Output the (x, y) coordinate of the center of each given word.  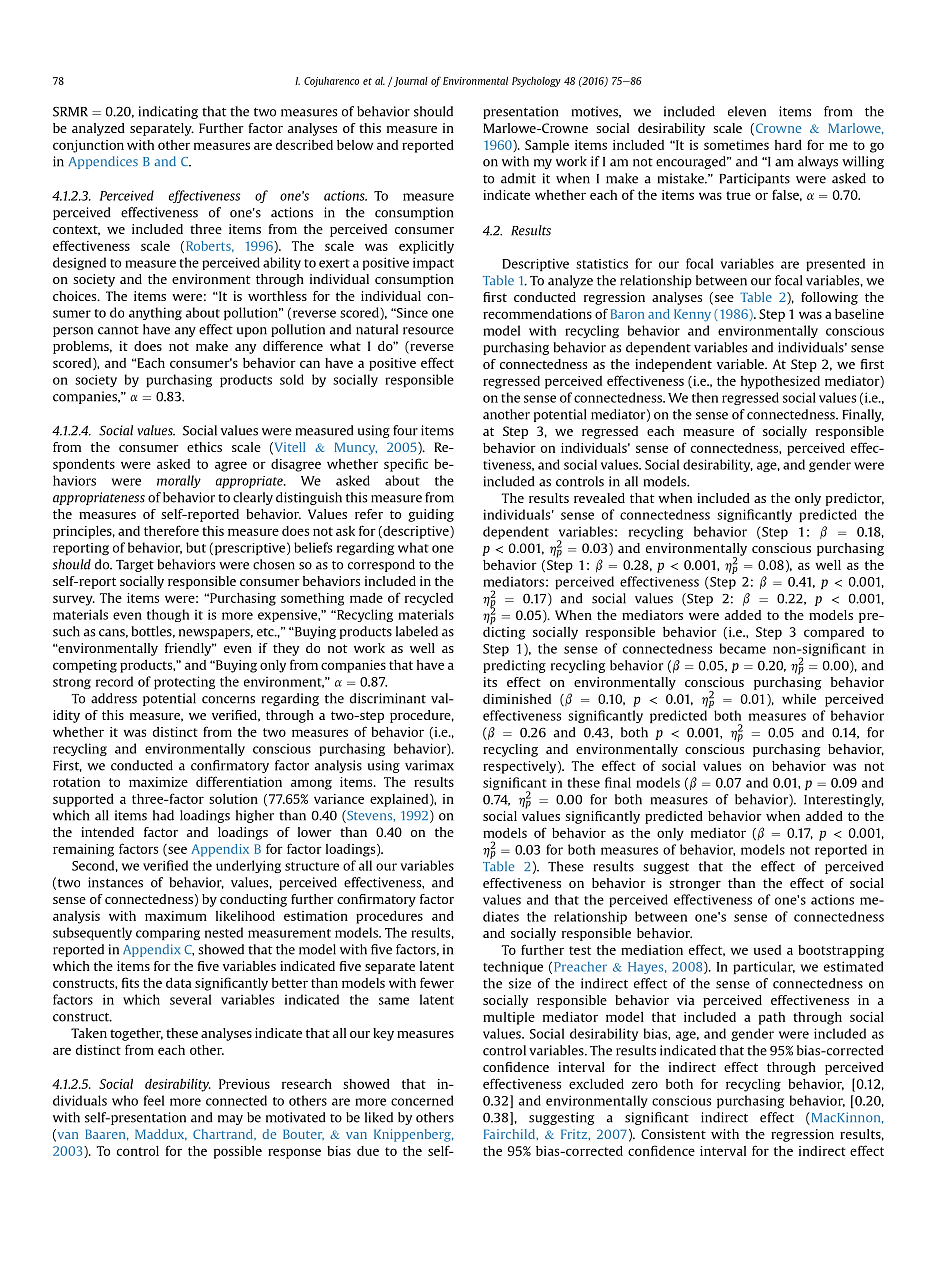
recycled (429, 599)
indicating (168, 112)
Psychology (536, 82)
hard (788, 145)
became (743, 648)
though (168, 615)
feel (154, 1100)
